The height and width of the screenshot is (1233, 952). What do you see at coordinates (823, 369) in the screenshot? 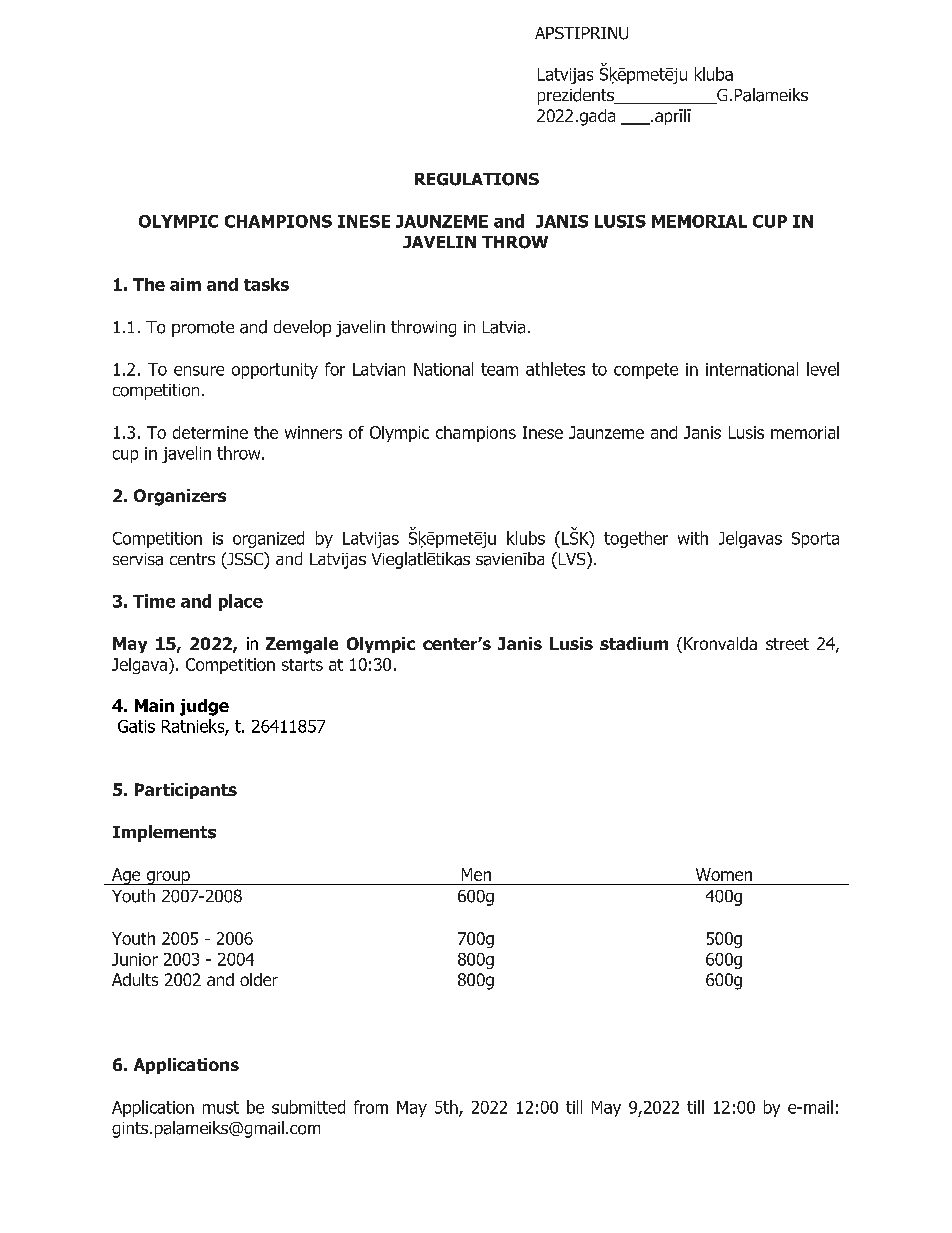
I see `level` at bounding box center [823, 369].
